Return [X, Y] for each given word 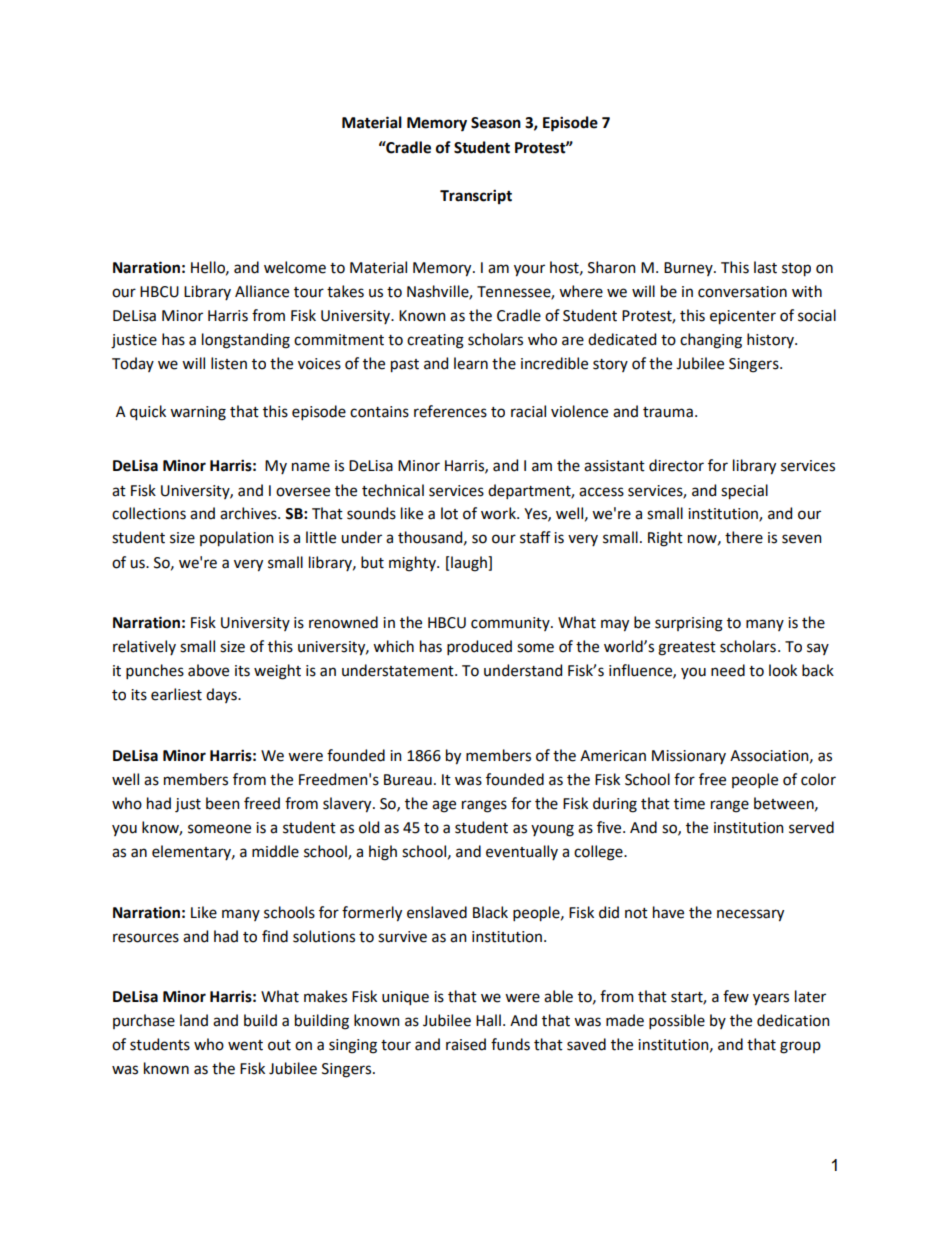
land [194, 1020]
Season [496, 123]
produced [479, 647]
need [728, 670]
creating [435, 341]
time [689, 804]
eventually [522, 852]
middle [275, 851]
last [765, 267]
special [744, 492]
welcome [295, 267]
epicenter [743, 317]
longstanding [246, 341]
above [208, 670]
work [499, 513]
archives [249, 513]
